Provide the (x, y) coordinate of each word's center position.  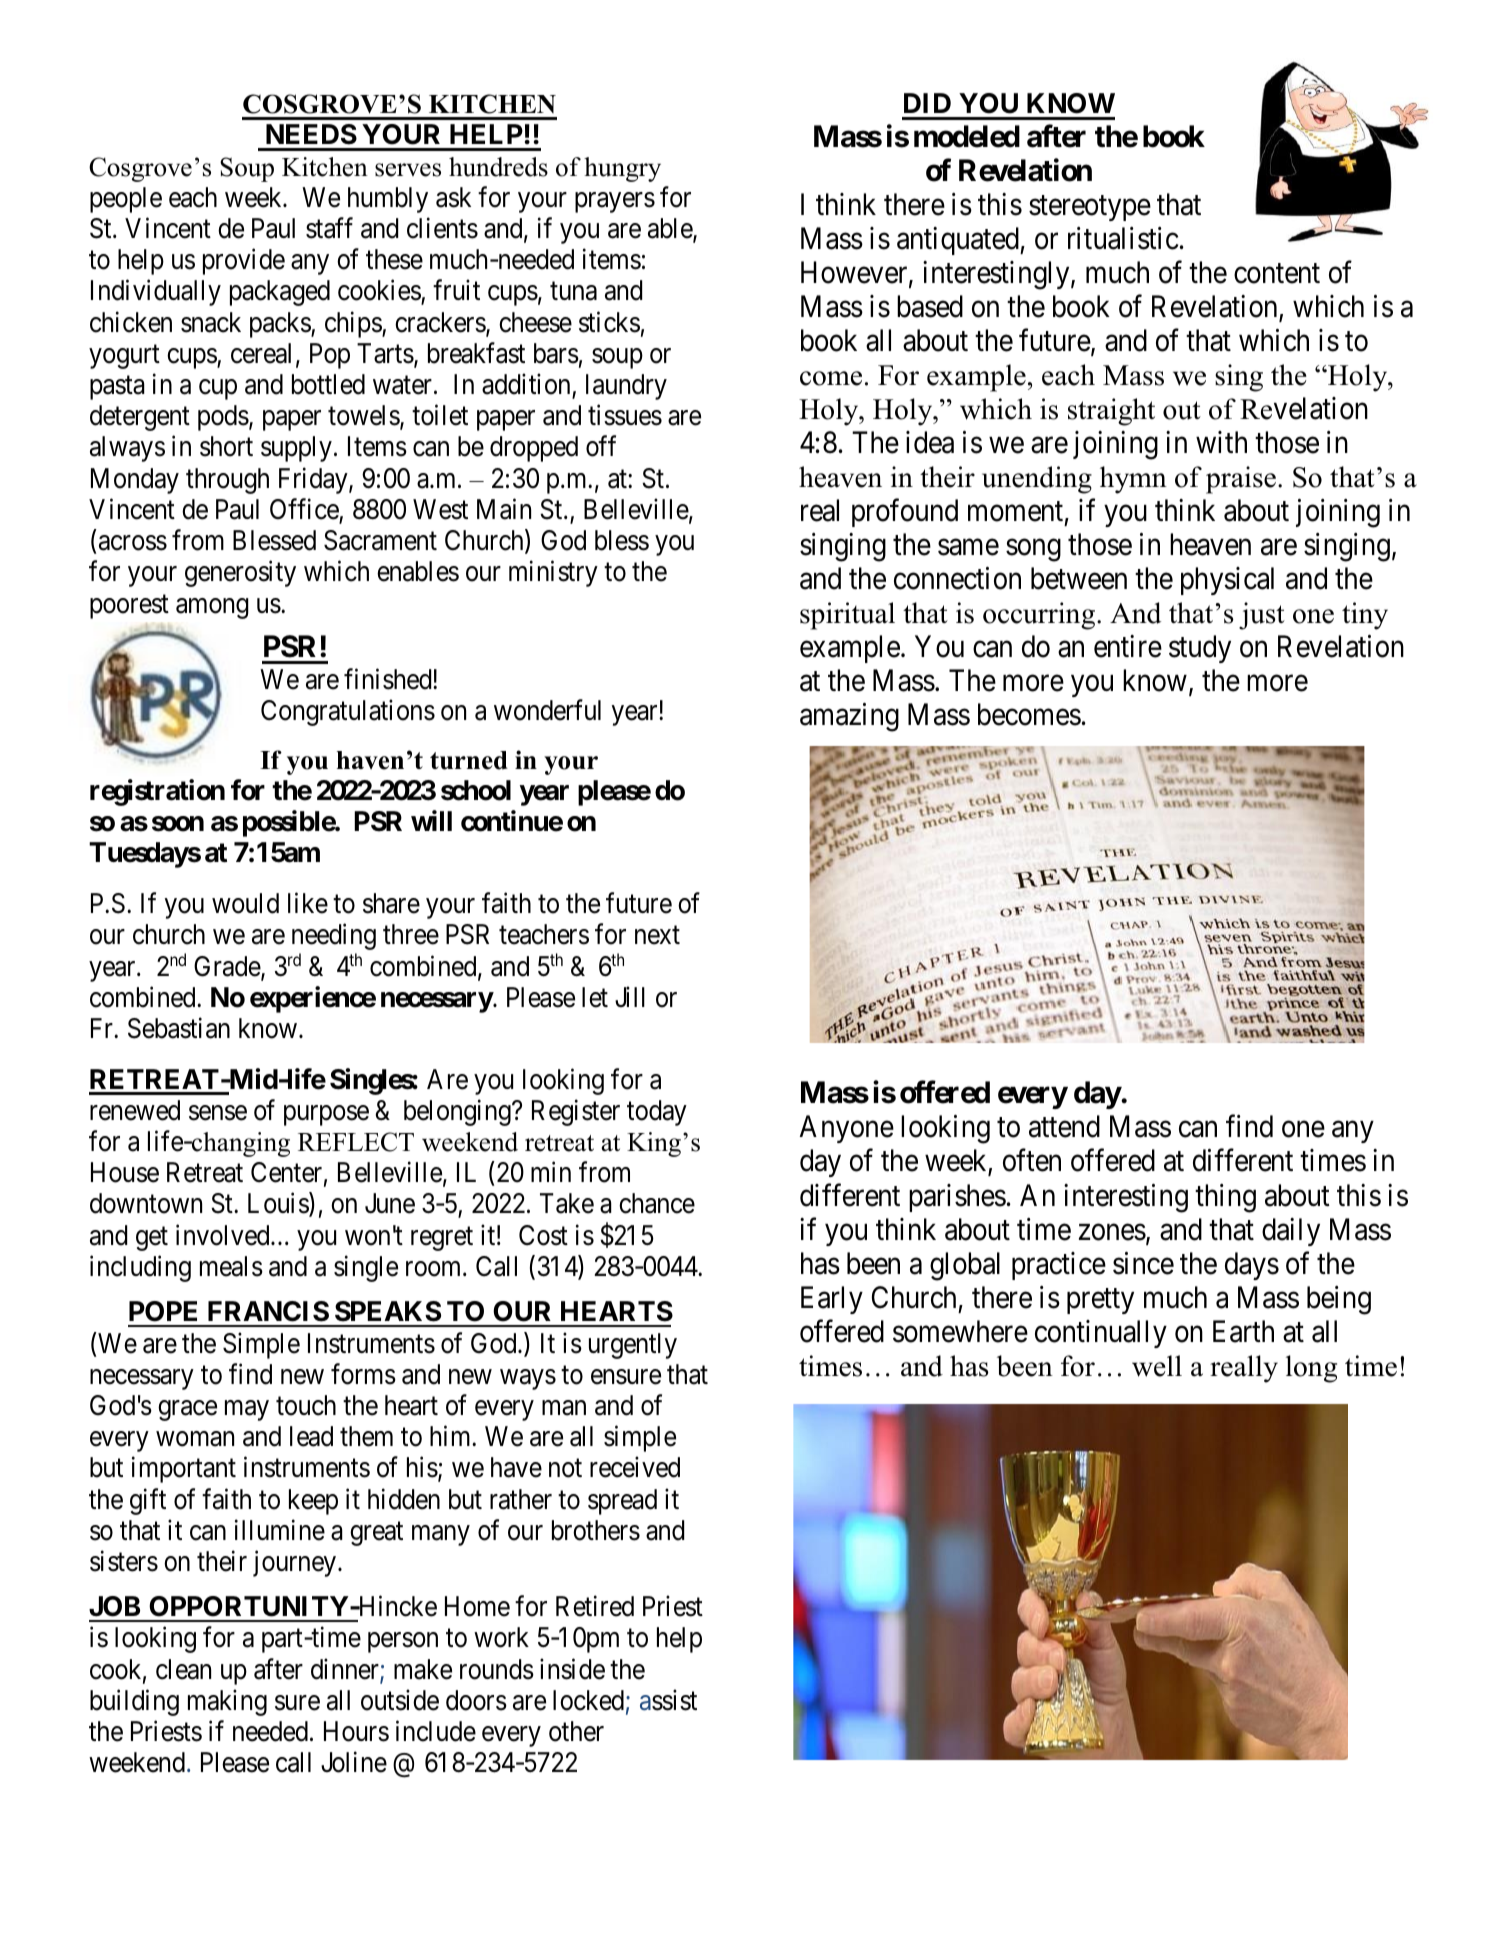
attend (1064, 1126)
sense (218, 1113)
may (247, 1411)
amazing (849, 717)
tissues (625, 415)
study (1200, 649)
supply (296, 449)
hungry (622, 169)
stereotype (1090, 208)
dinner (346, 1670)
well (1157, 1366)
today (657, 1113)
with (1221, 442)
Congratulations (348, 713)
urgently (633, 1346)
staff (329, 228)
